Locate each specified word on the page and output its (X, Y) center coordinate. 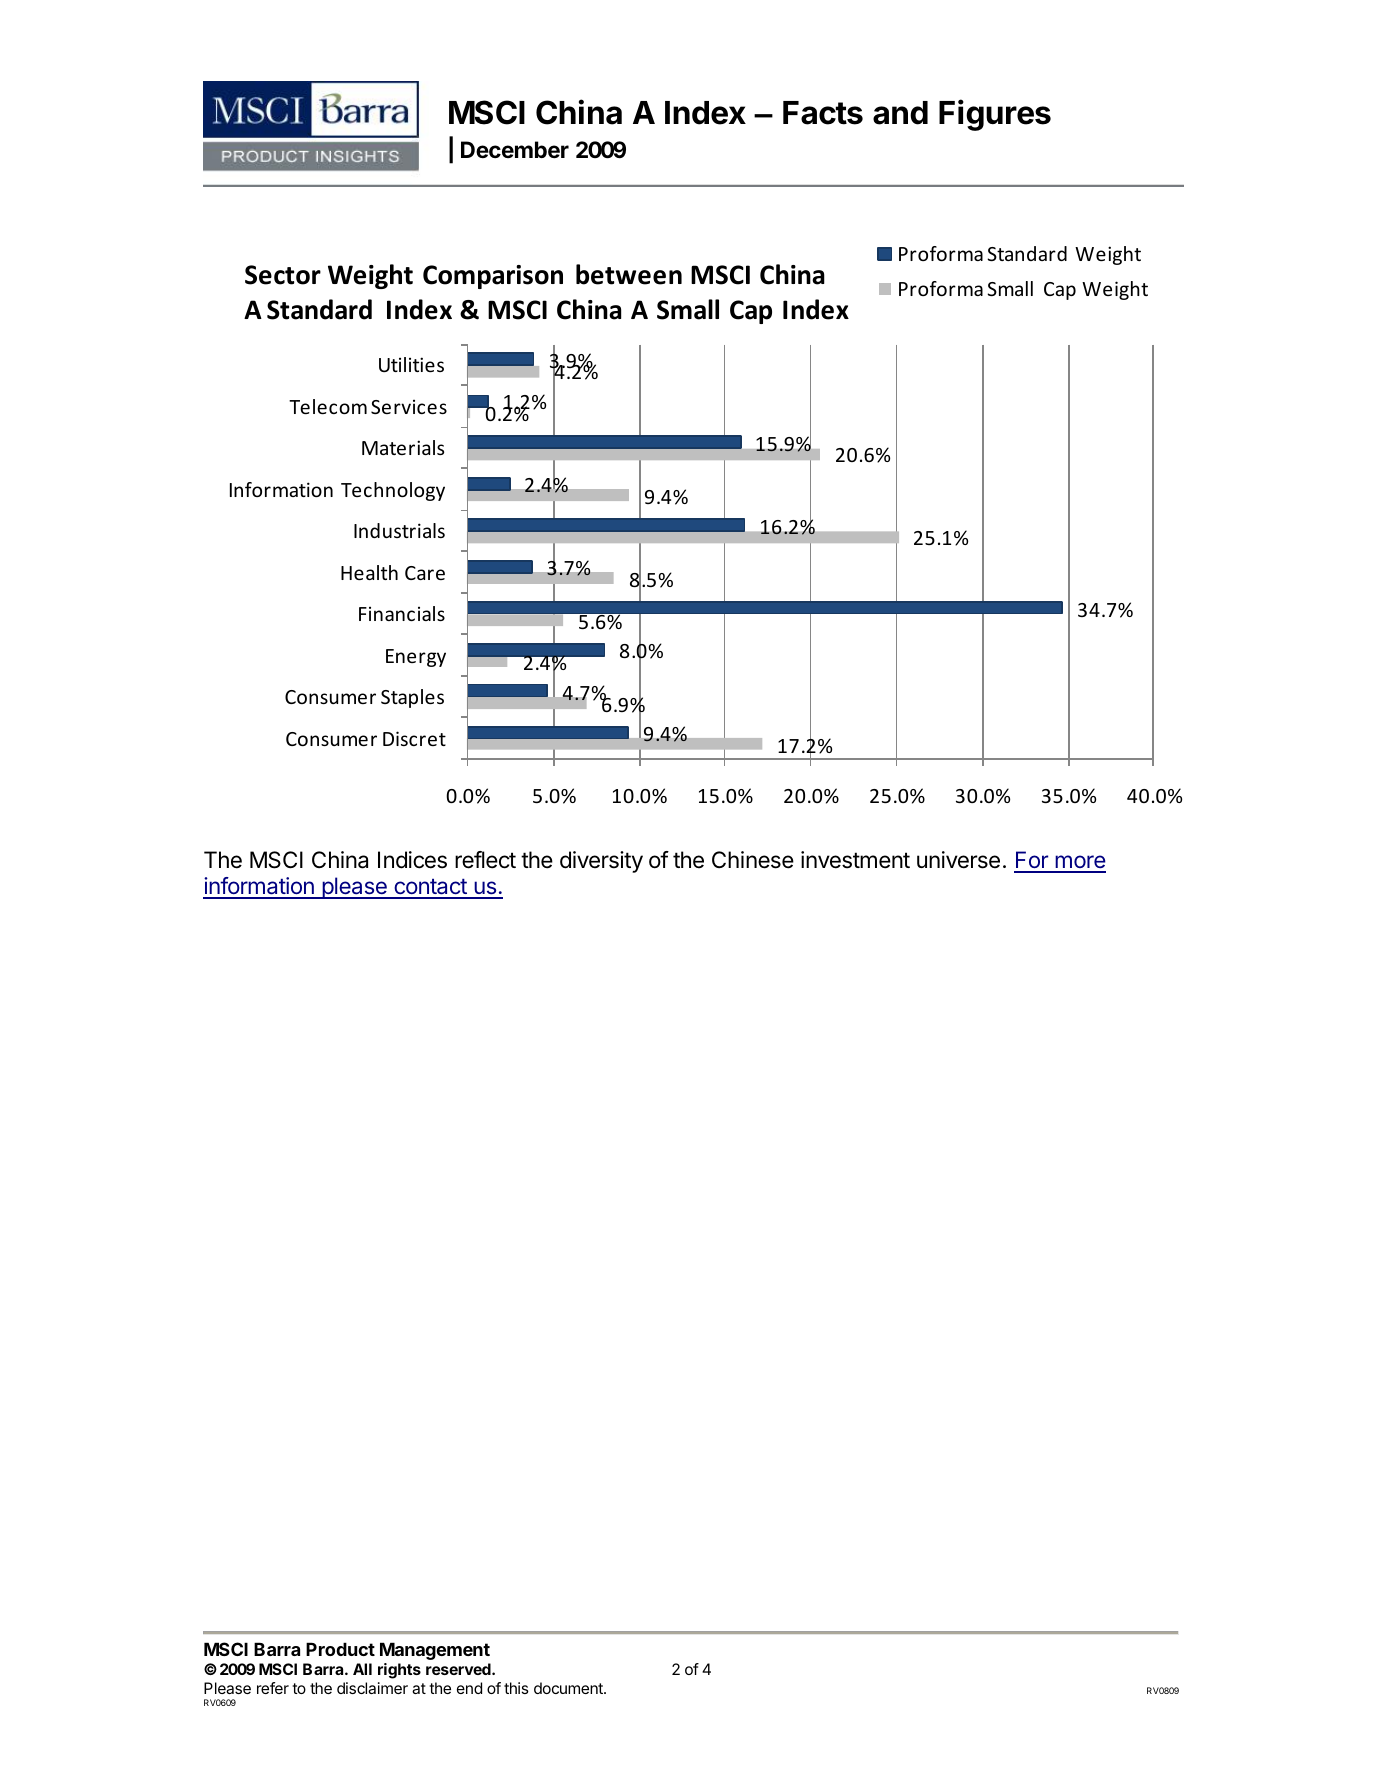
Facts (823, 113)
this (516, 1688)
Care (425, 573)
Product (340, 1649)
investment (855, 860)
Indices (412, 860)
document (569, 1688)
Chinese (753, 860)
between (629, 274)
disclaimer (372, 1688)
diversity (601, 862)
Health (369, 572)
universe (958, 860)
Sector (283, 275)
